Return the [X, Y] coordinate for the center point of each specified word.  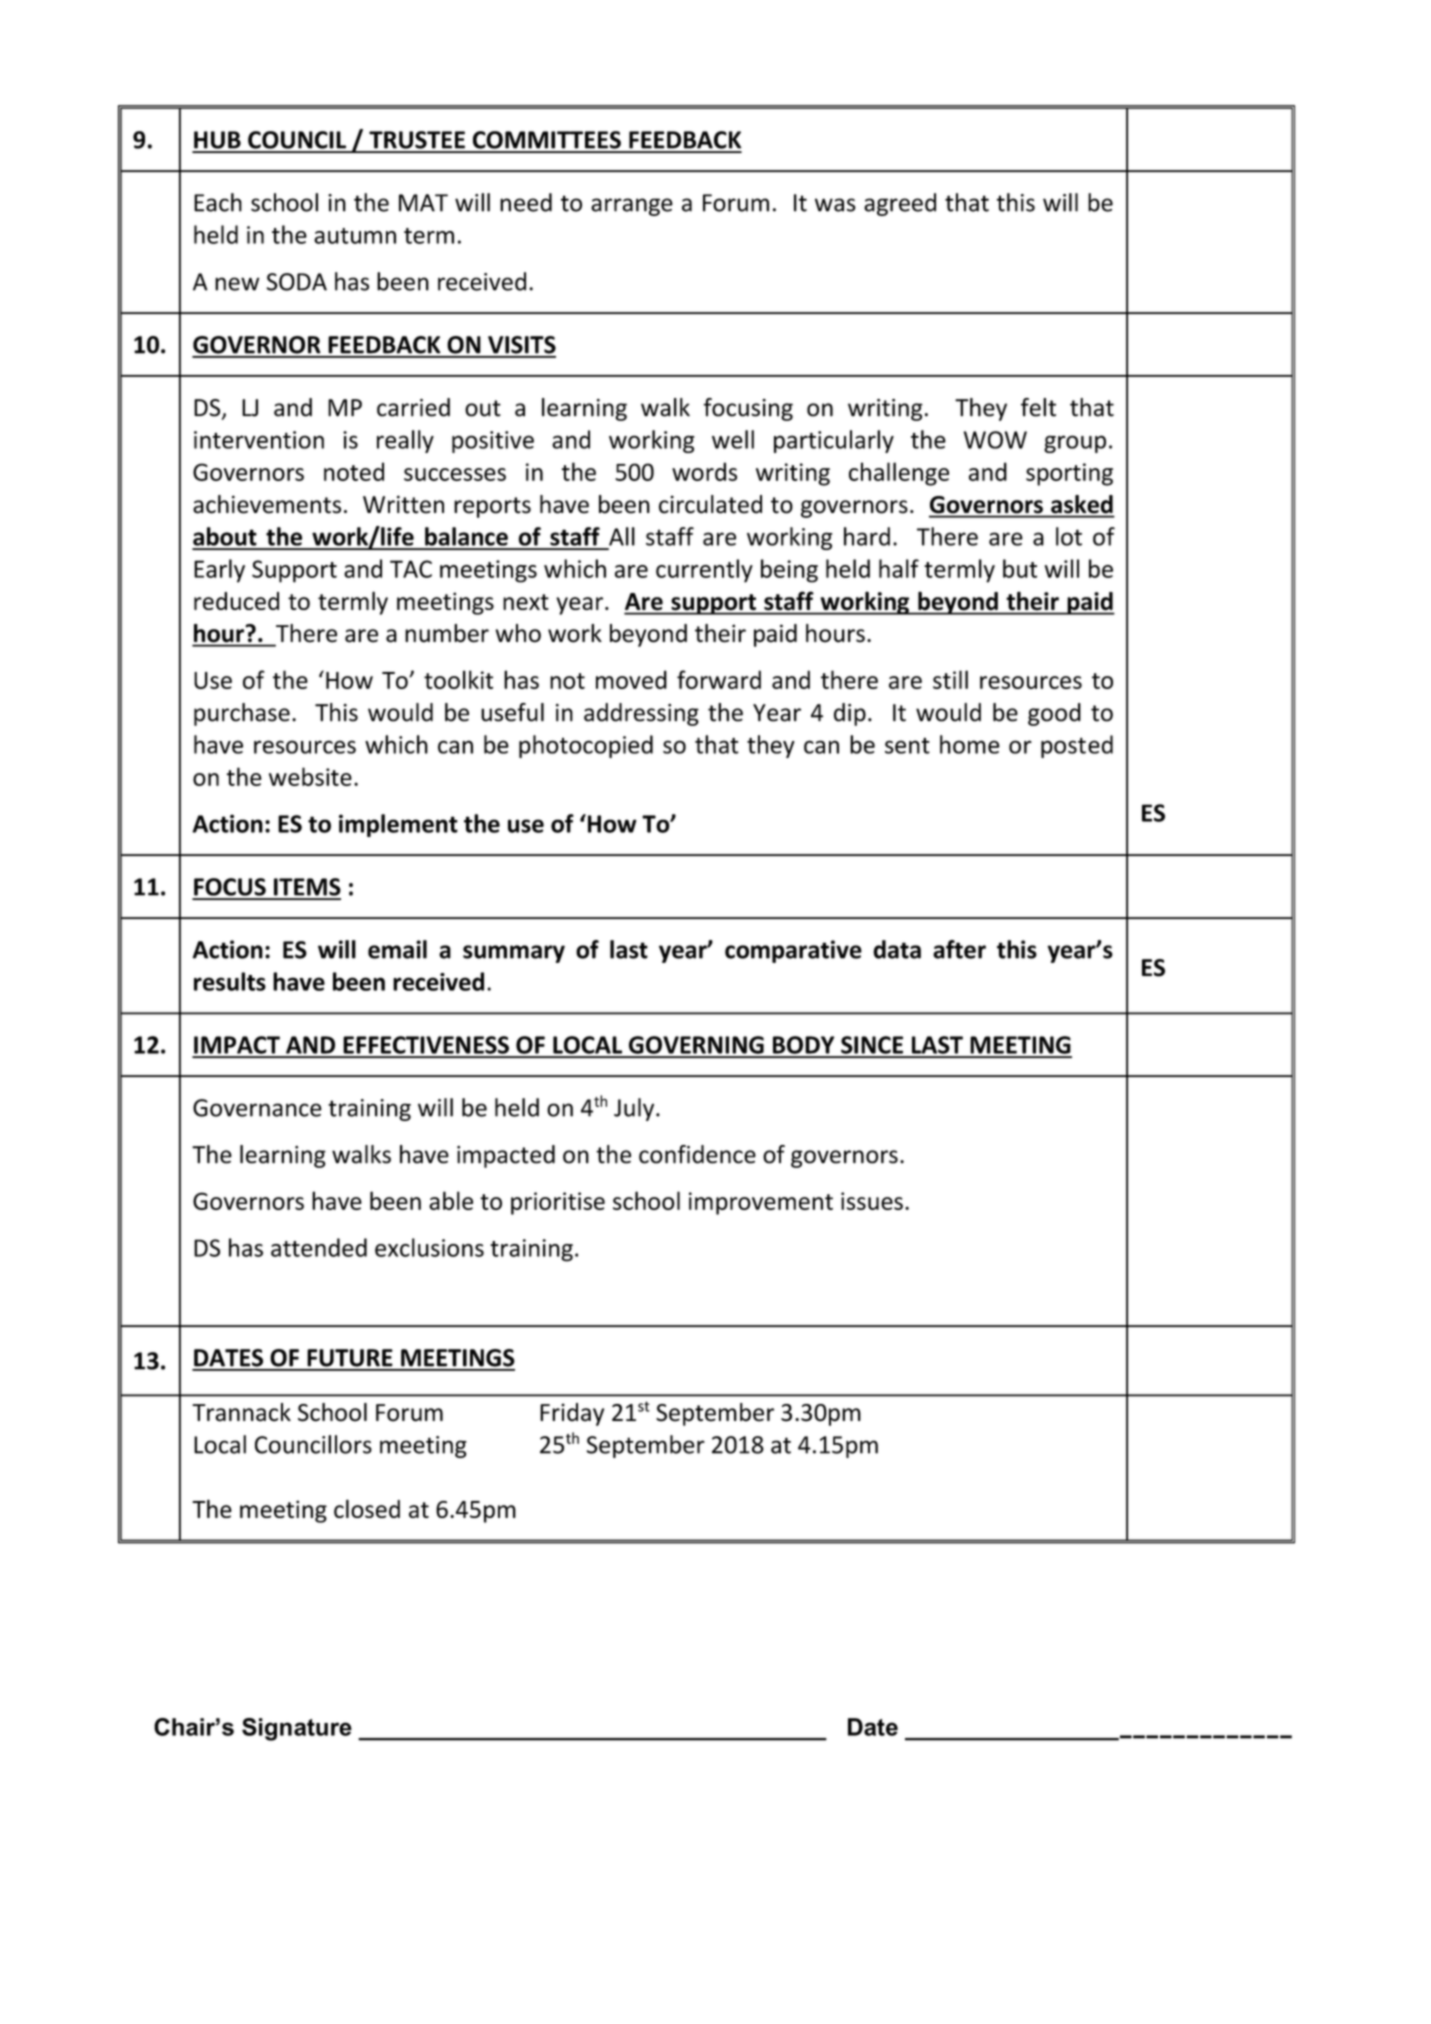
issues [872, 1201]
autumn [355, 236]
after [959, 949]
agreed [900, 204]
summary [514, 954]
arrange [632, 207]
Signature [297, 1729]
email [397, 949]
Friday [572, 1414]
